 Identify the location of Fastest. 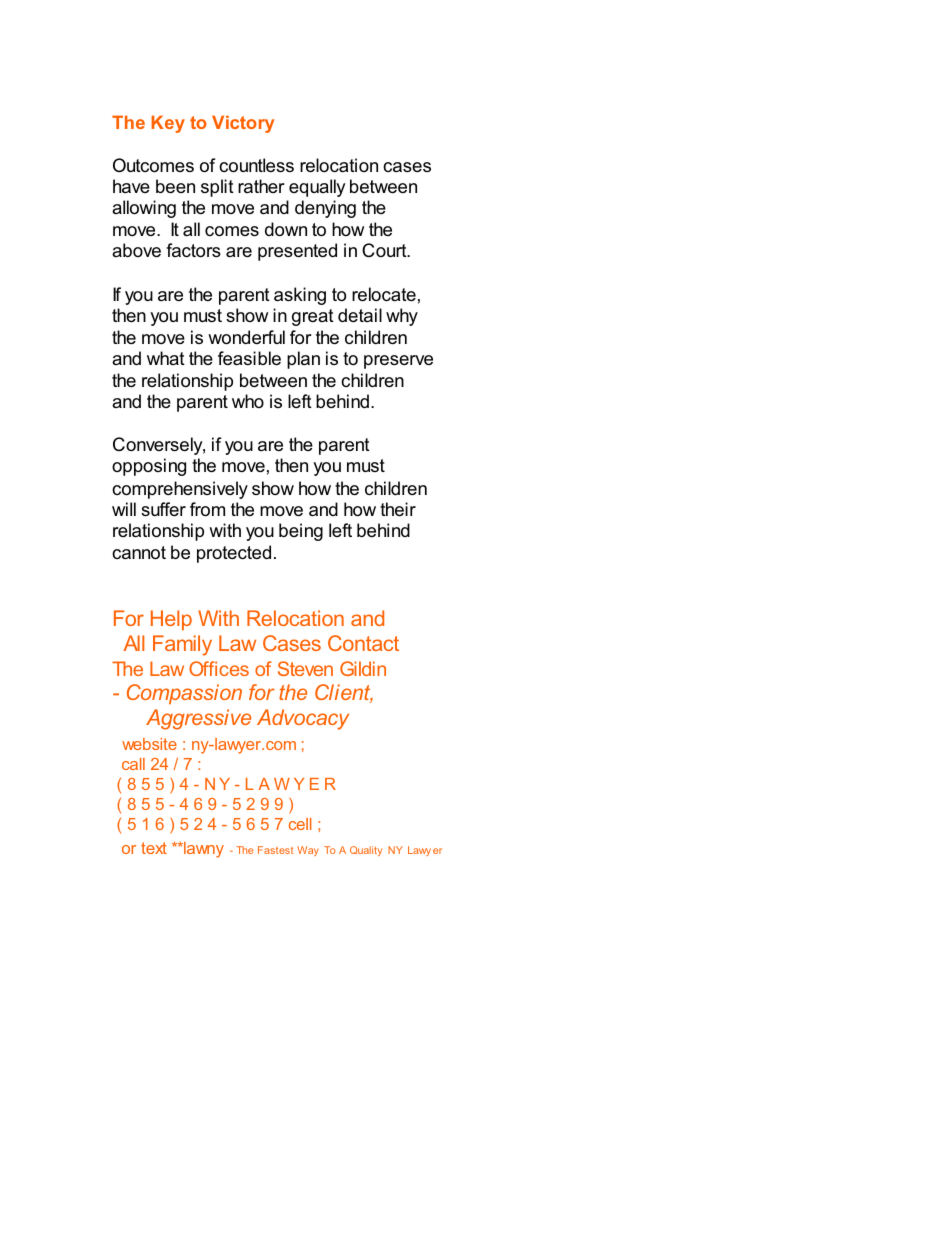
(275, 850).
